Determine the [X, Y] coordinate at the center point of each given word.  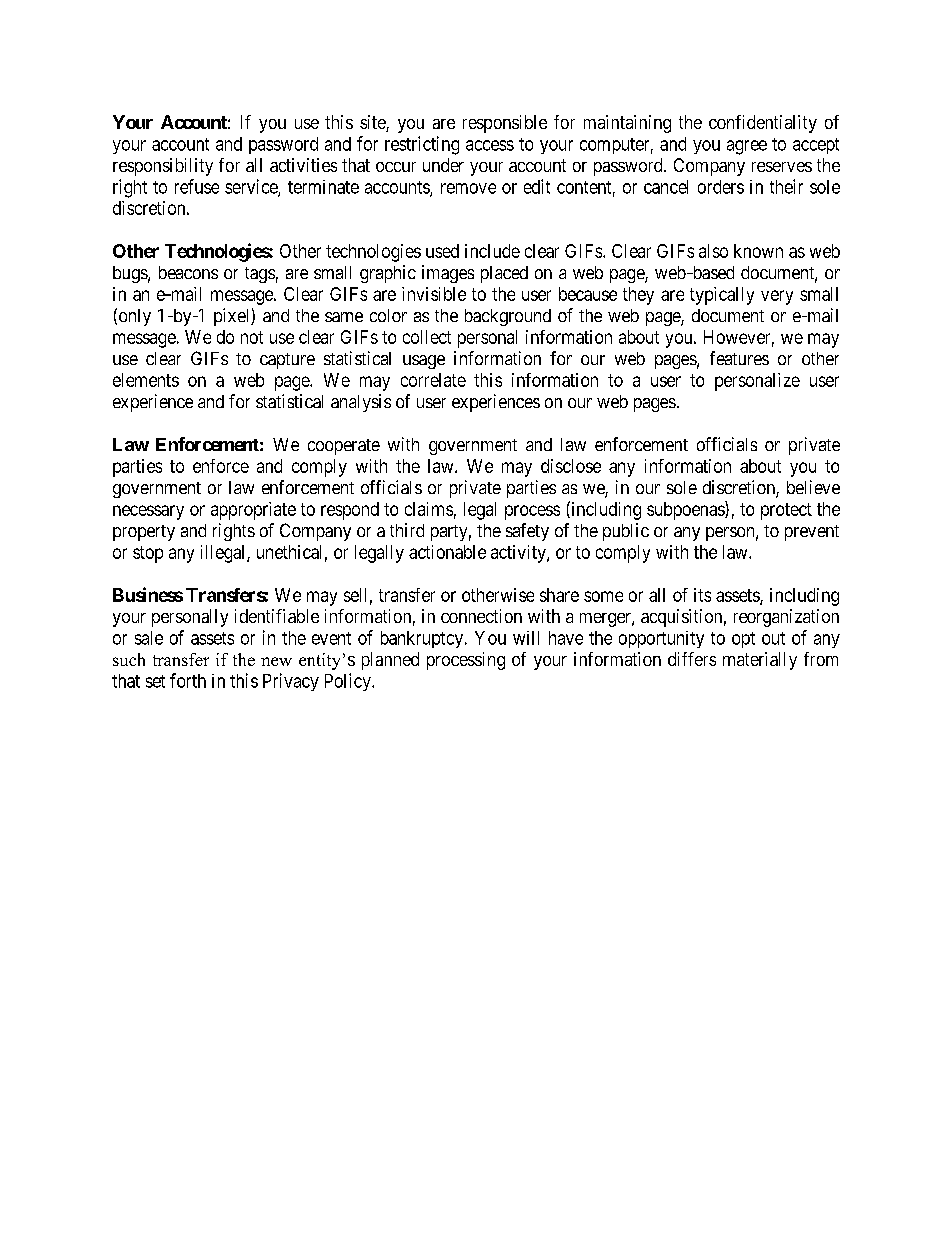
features [739, 358]
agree [747, 147]
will [526, 638]
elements [146, 380]
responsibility [163, 167]
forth [188, 680]
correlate [433, 380]
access [490, 145]
